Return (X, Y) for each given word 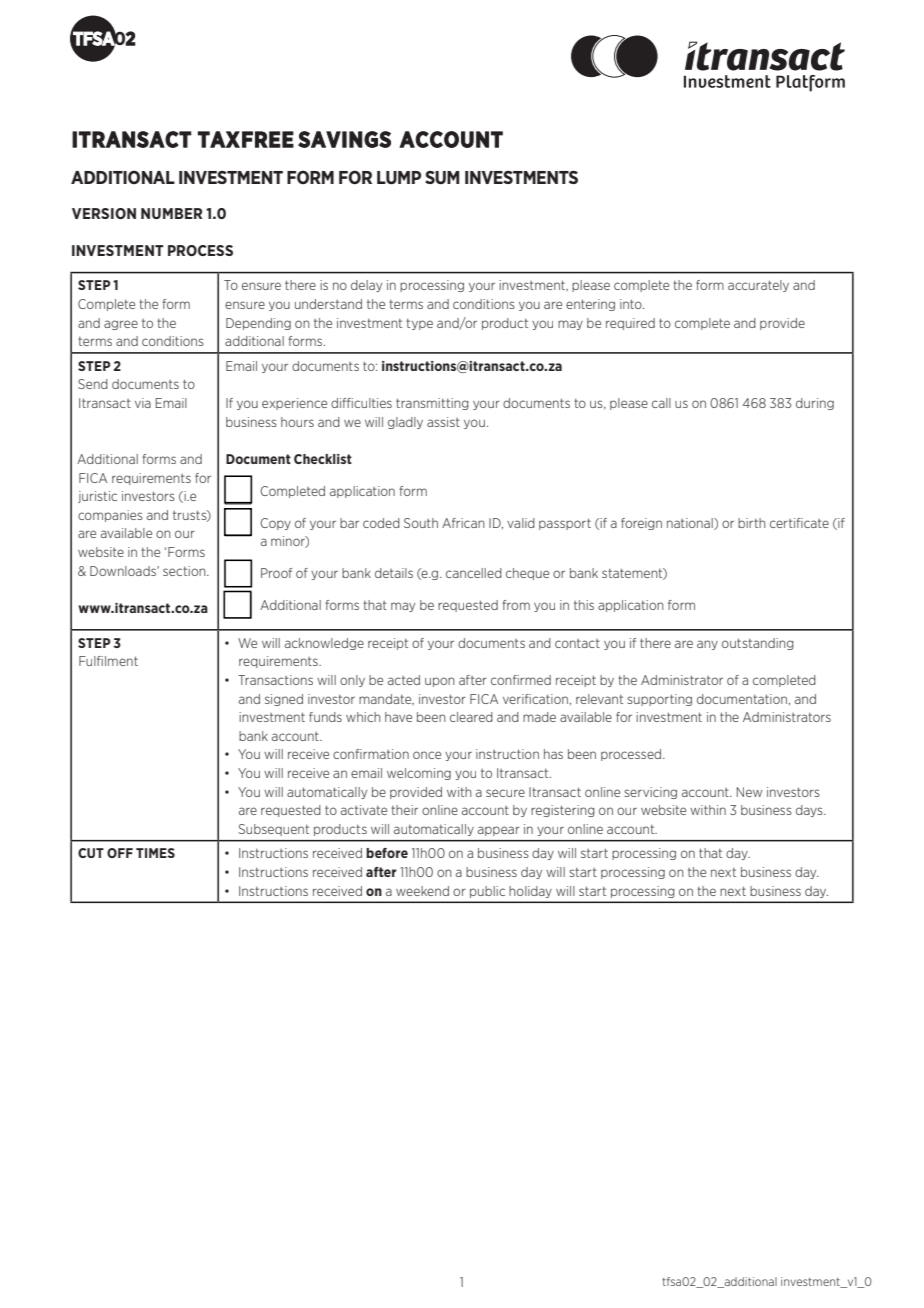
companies (110, 516)
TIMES (155, 853)
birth (752, 523)
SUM (442, 177)
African (463, 523)
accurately (758, 286)
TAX (219, 139)
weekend (422, 891)
